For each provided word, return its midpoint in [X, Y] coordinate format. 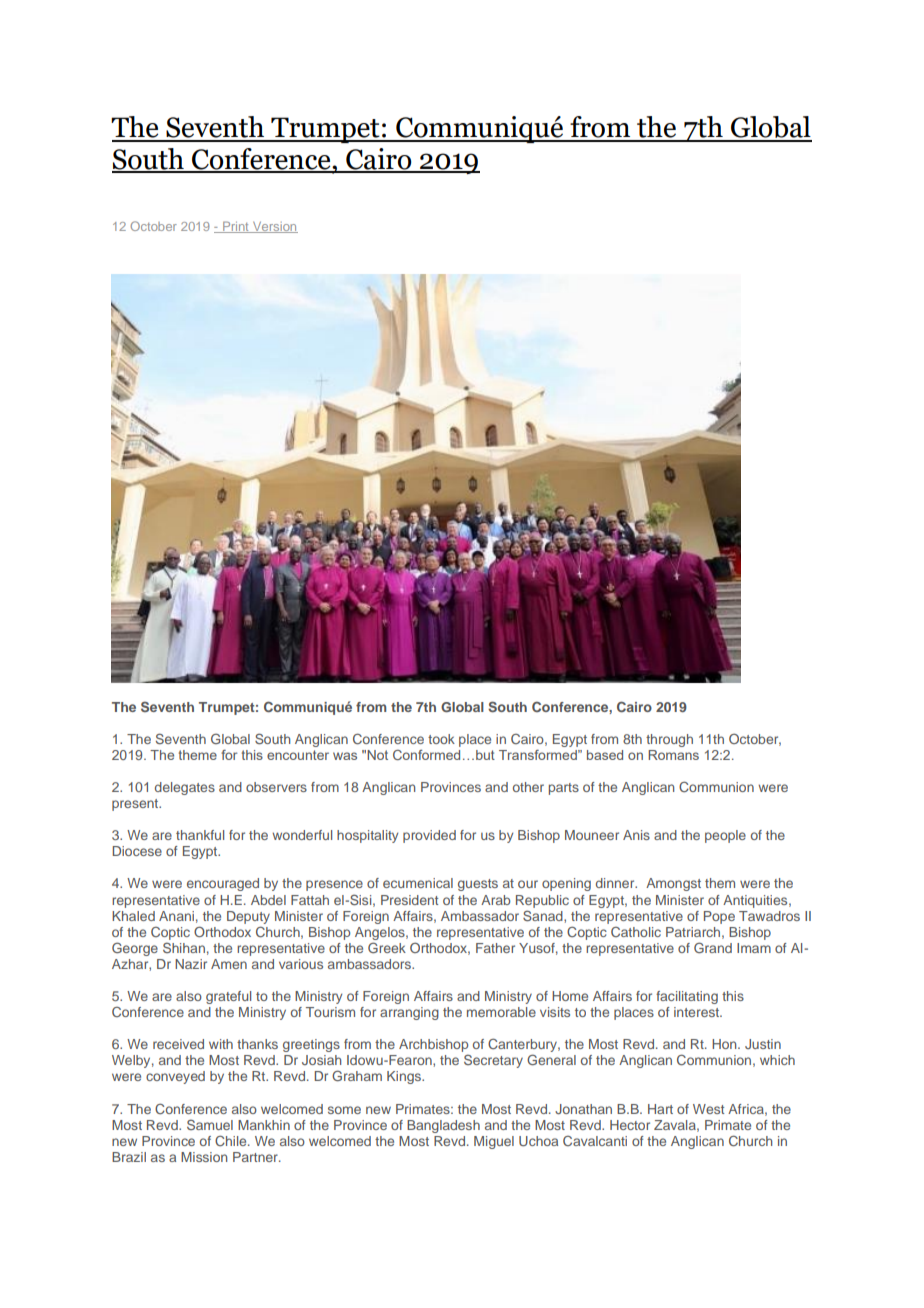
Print [236, 227]
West [708, 1109]
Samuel [210, 1124]
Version [274, 227]
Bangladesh [443, 1126]
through [669, 740]
